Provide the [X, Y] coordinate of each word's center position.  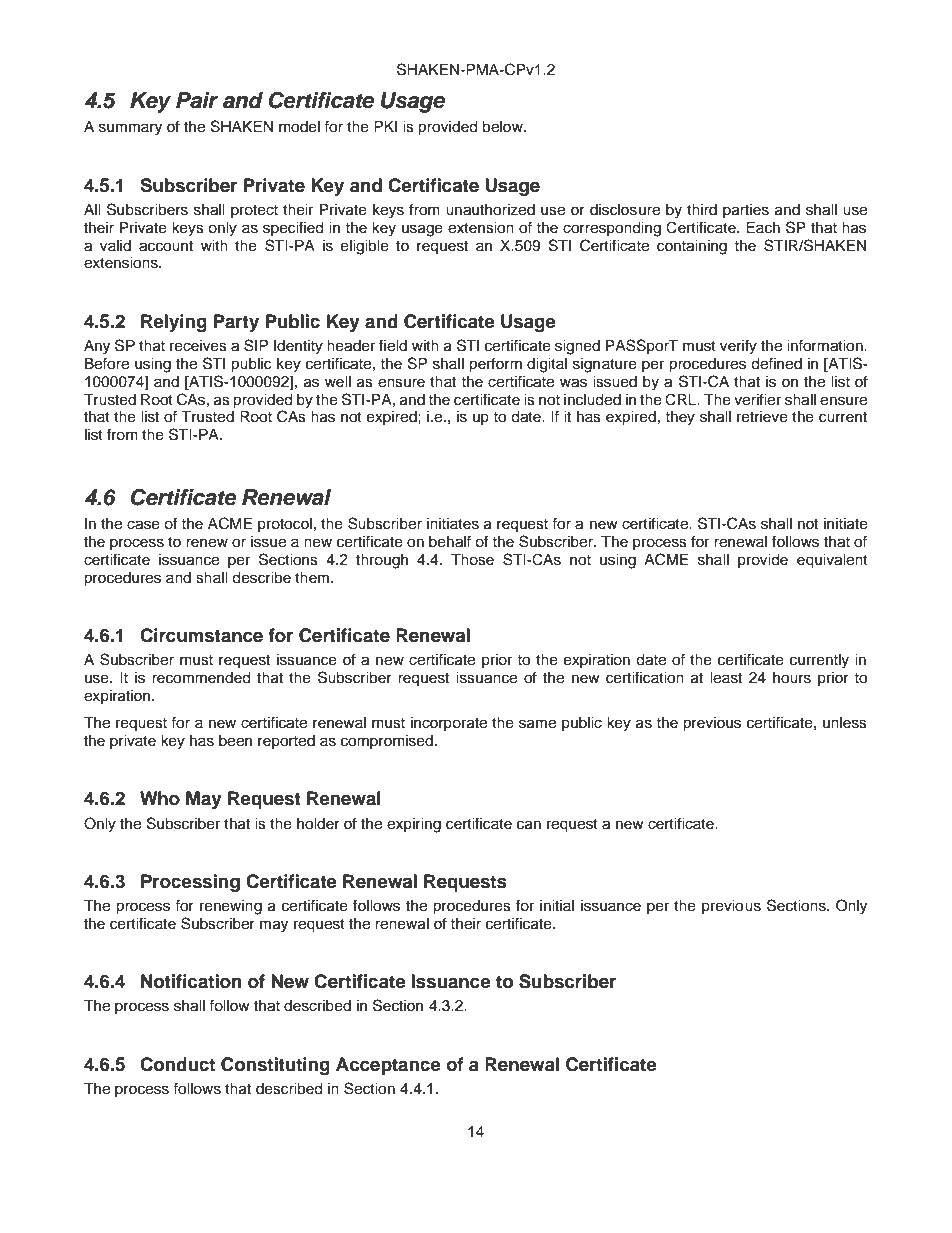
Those [472, 560]
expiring [414, 825]
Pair [197, 100]
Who [160, 798]
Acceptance [388, 1066]
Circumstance [201, 635]
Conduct [177, 1064]
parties [746, 211]
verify [738, 347]
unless [845, 723]
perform [495, 365]
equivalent [832, 561]
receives [198, 346]
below [503, 127]
